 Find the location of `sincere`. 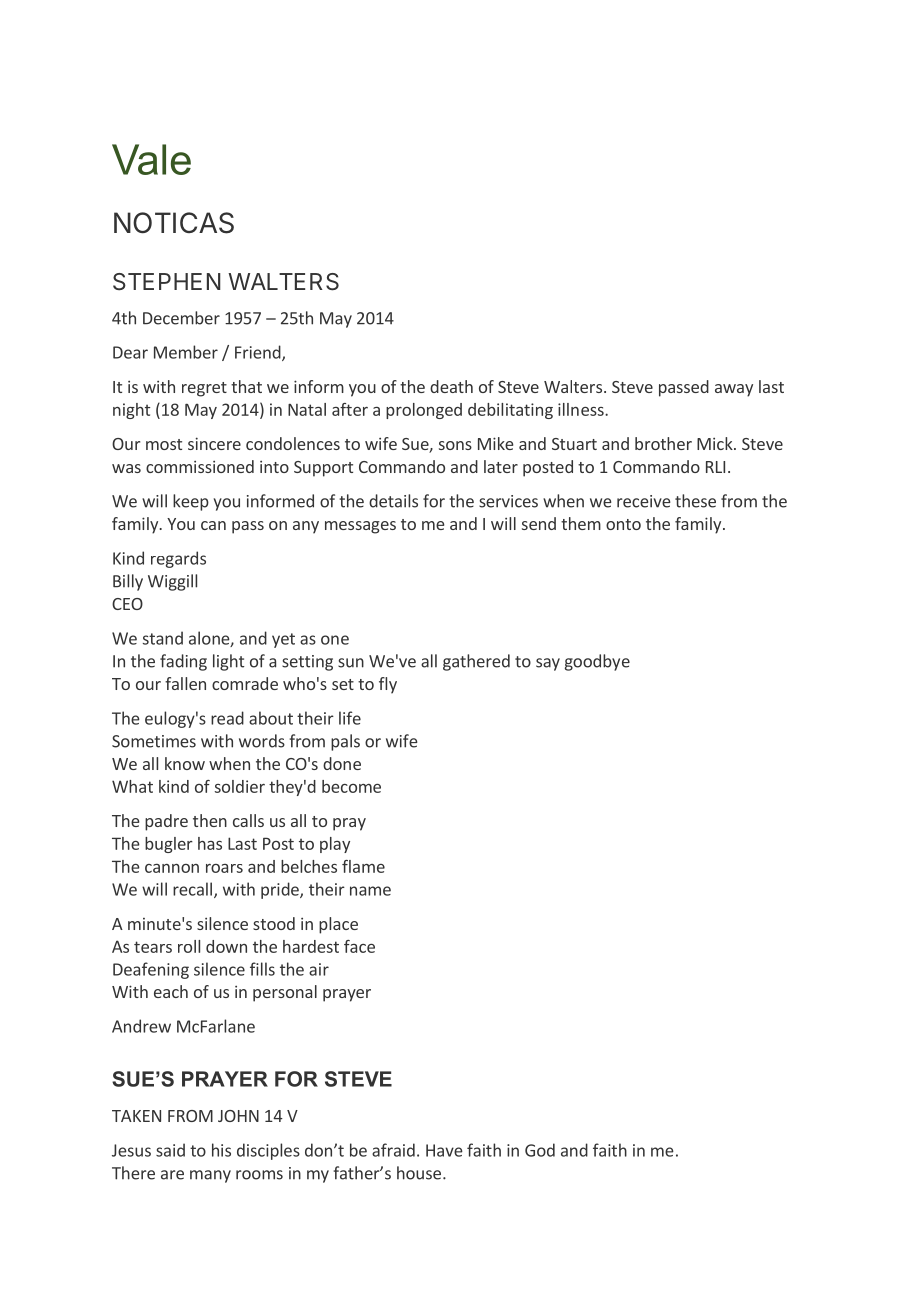

sincere is located at coordinates (214, 443).
